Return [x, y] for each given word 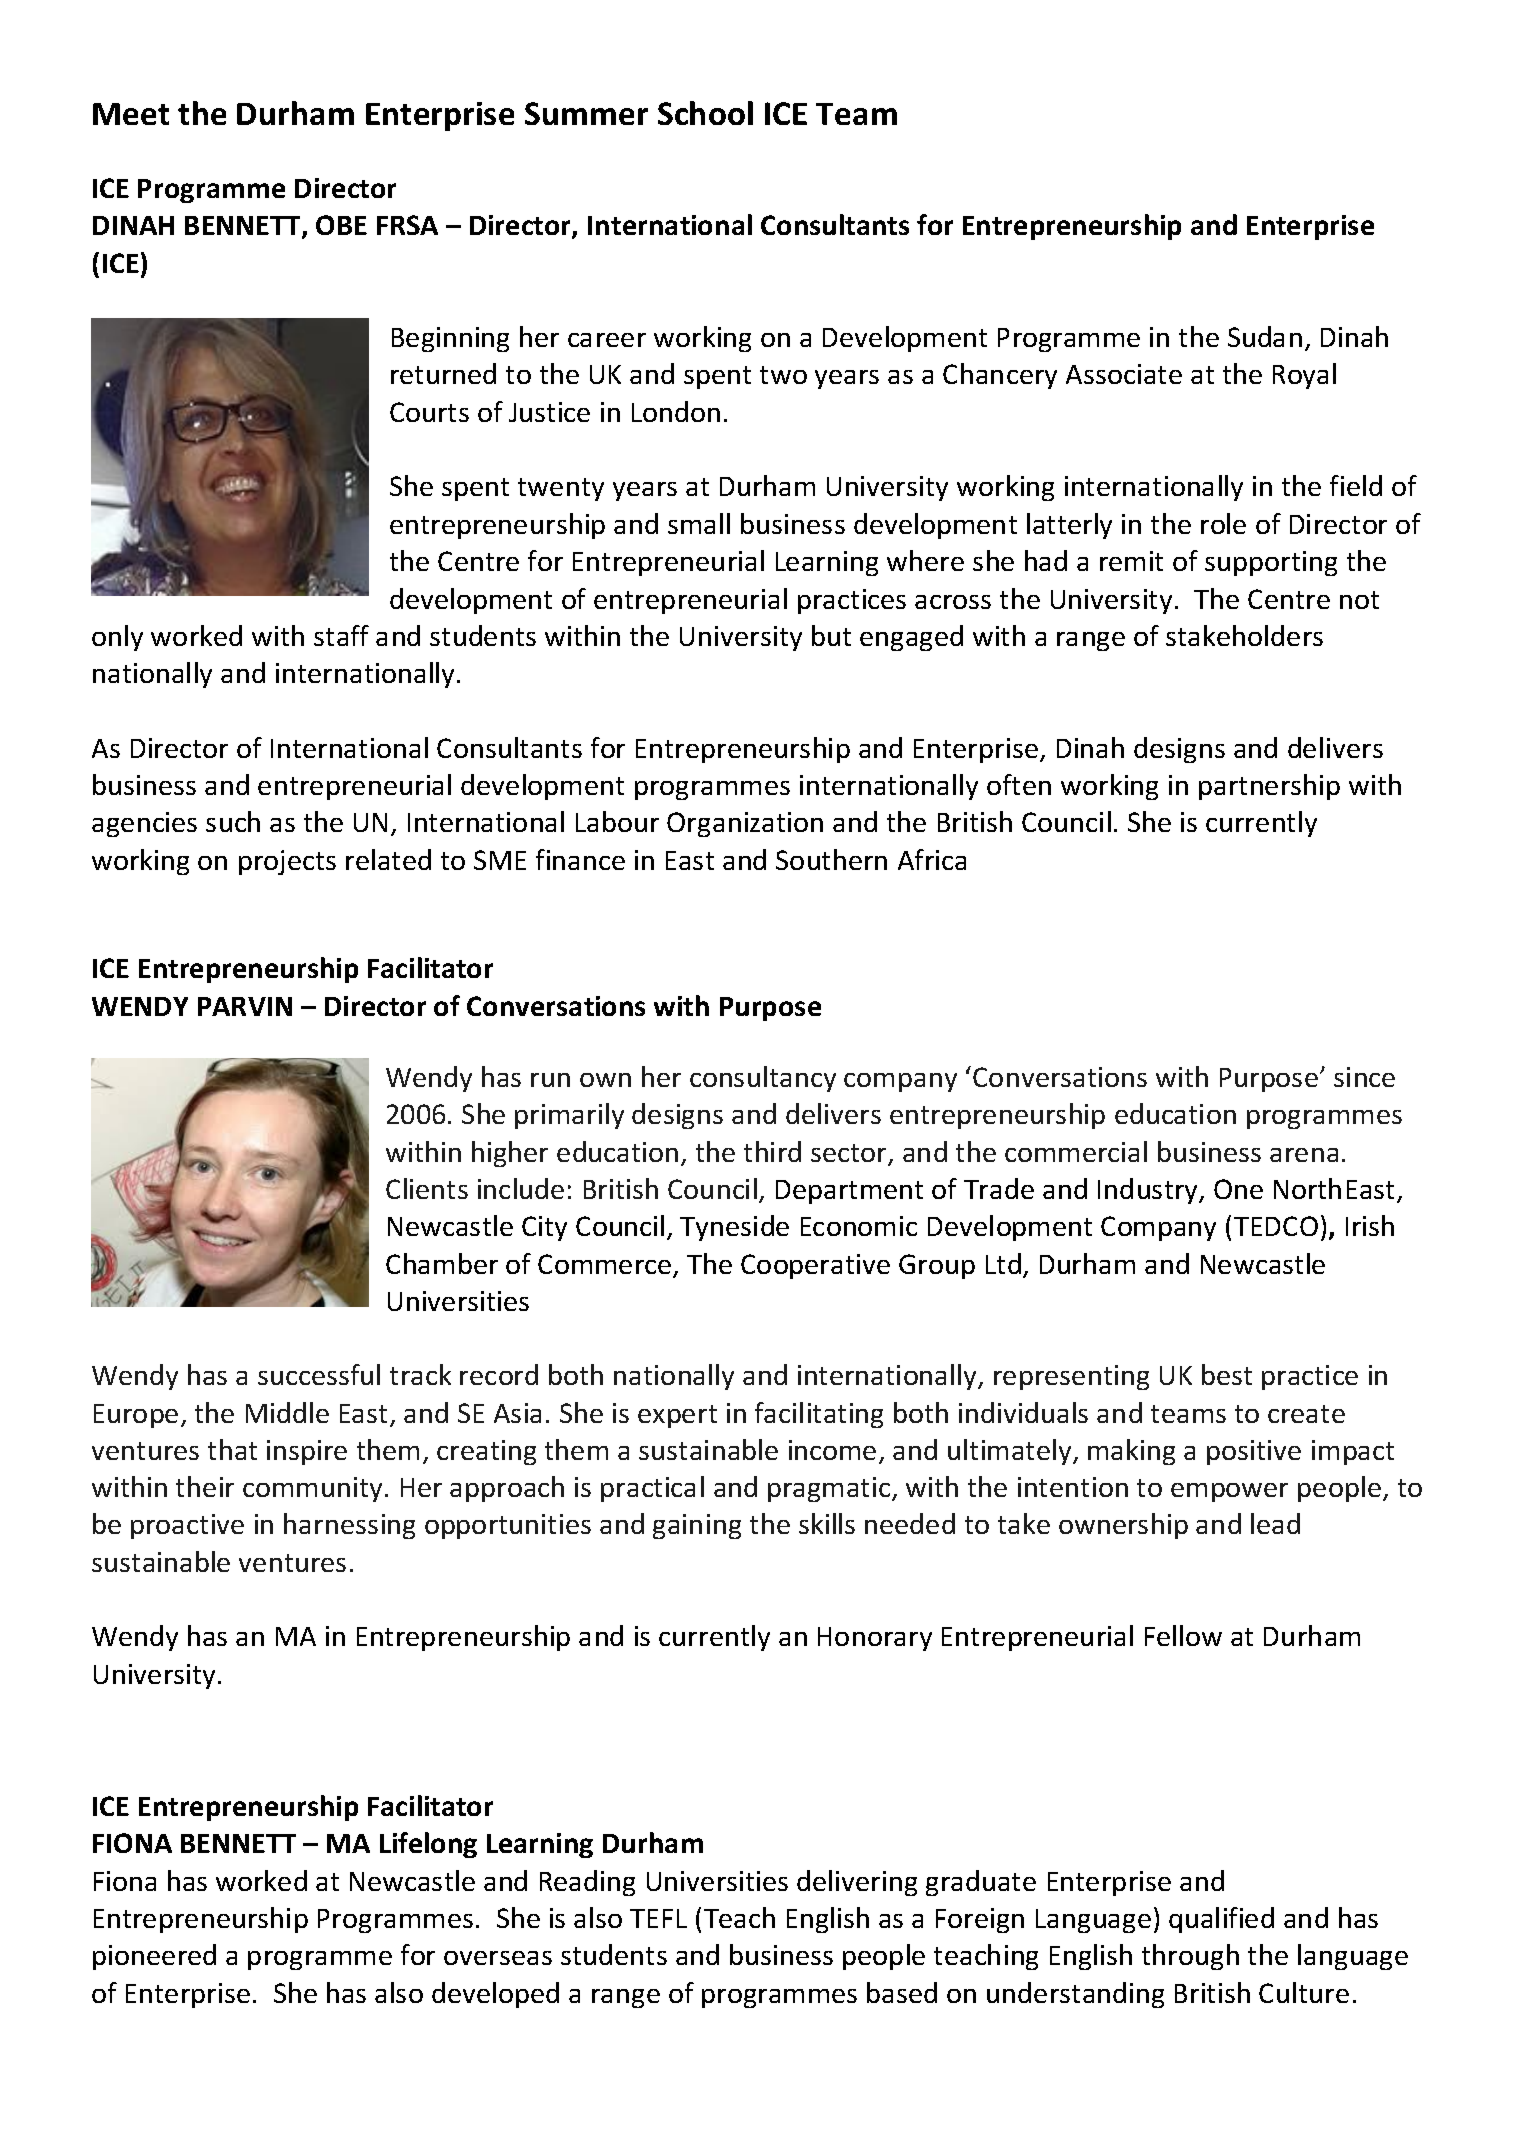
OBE [341, 225]
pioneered [154, 1957]
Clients [427, 1188]
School [705, 113]
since [1364, 1077]
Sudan [1265, 336]
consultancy [763, 1079]
